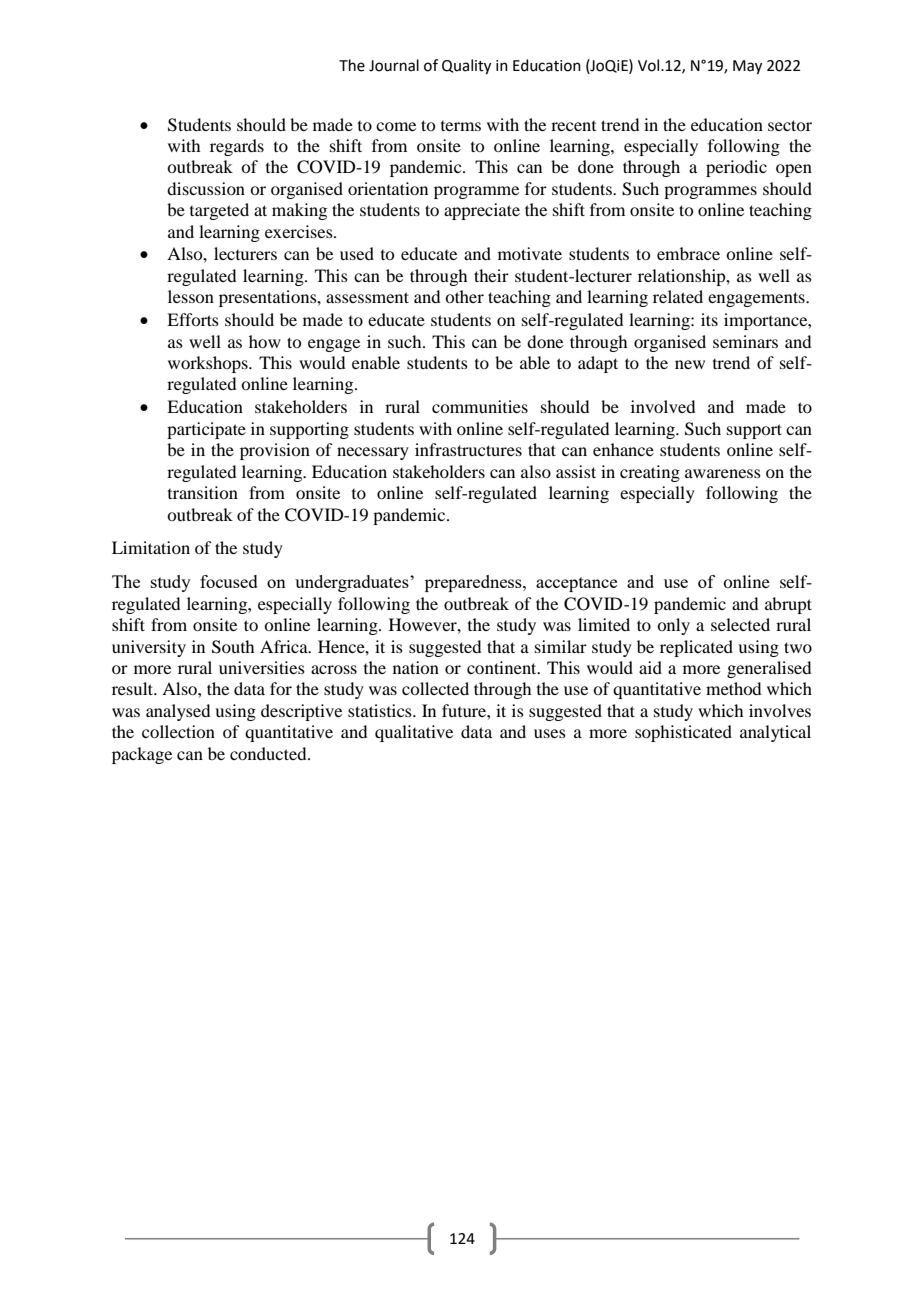 The width and height of the screenshot is (924, 1308). Describe the element at coordinates (709, 319) in the screenshot. I see `its` at that location.
